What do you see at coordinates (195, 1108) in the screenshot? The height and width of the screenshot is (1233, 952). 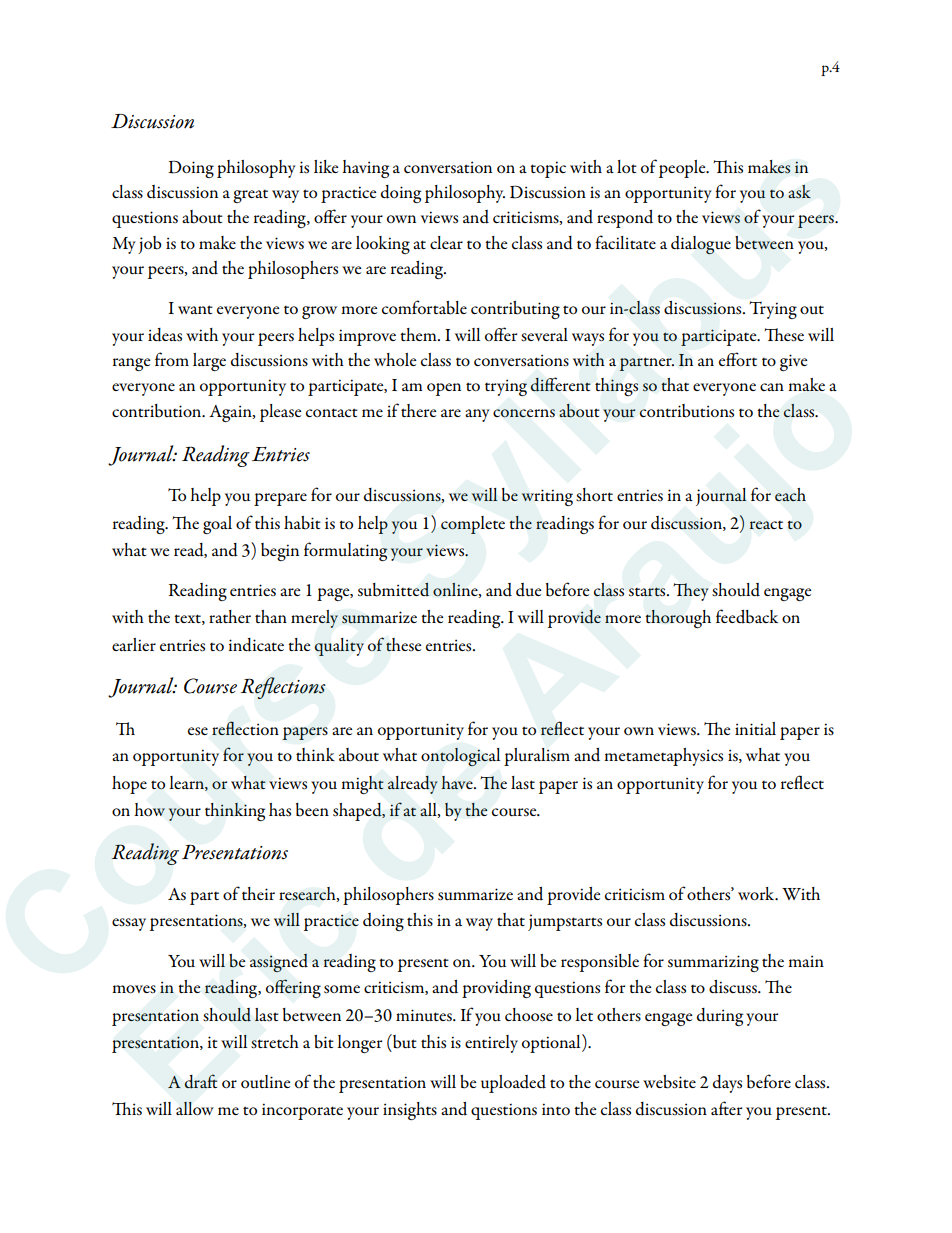 I see `allow` at bounding box center [195, 1108].
